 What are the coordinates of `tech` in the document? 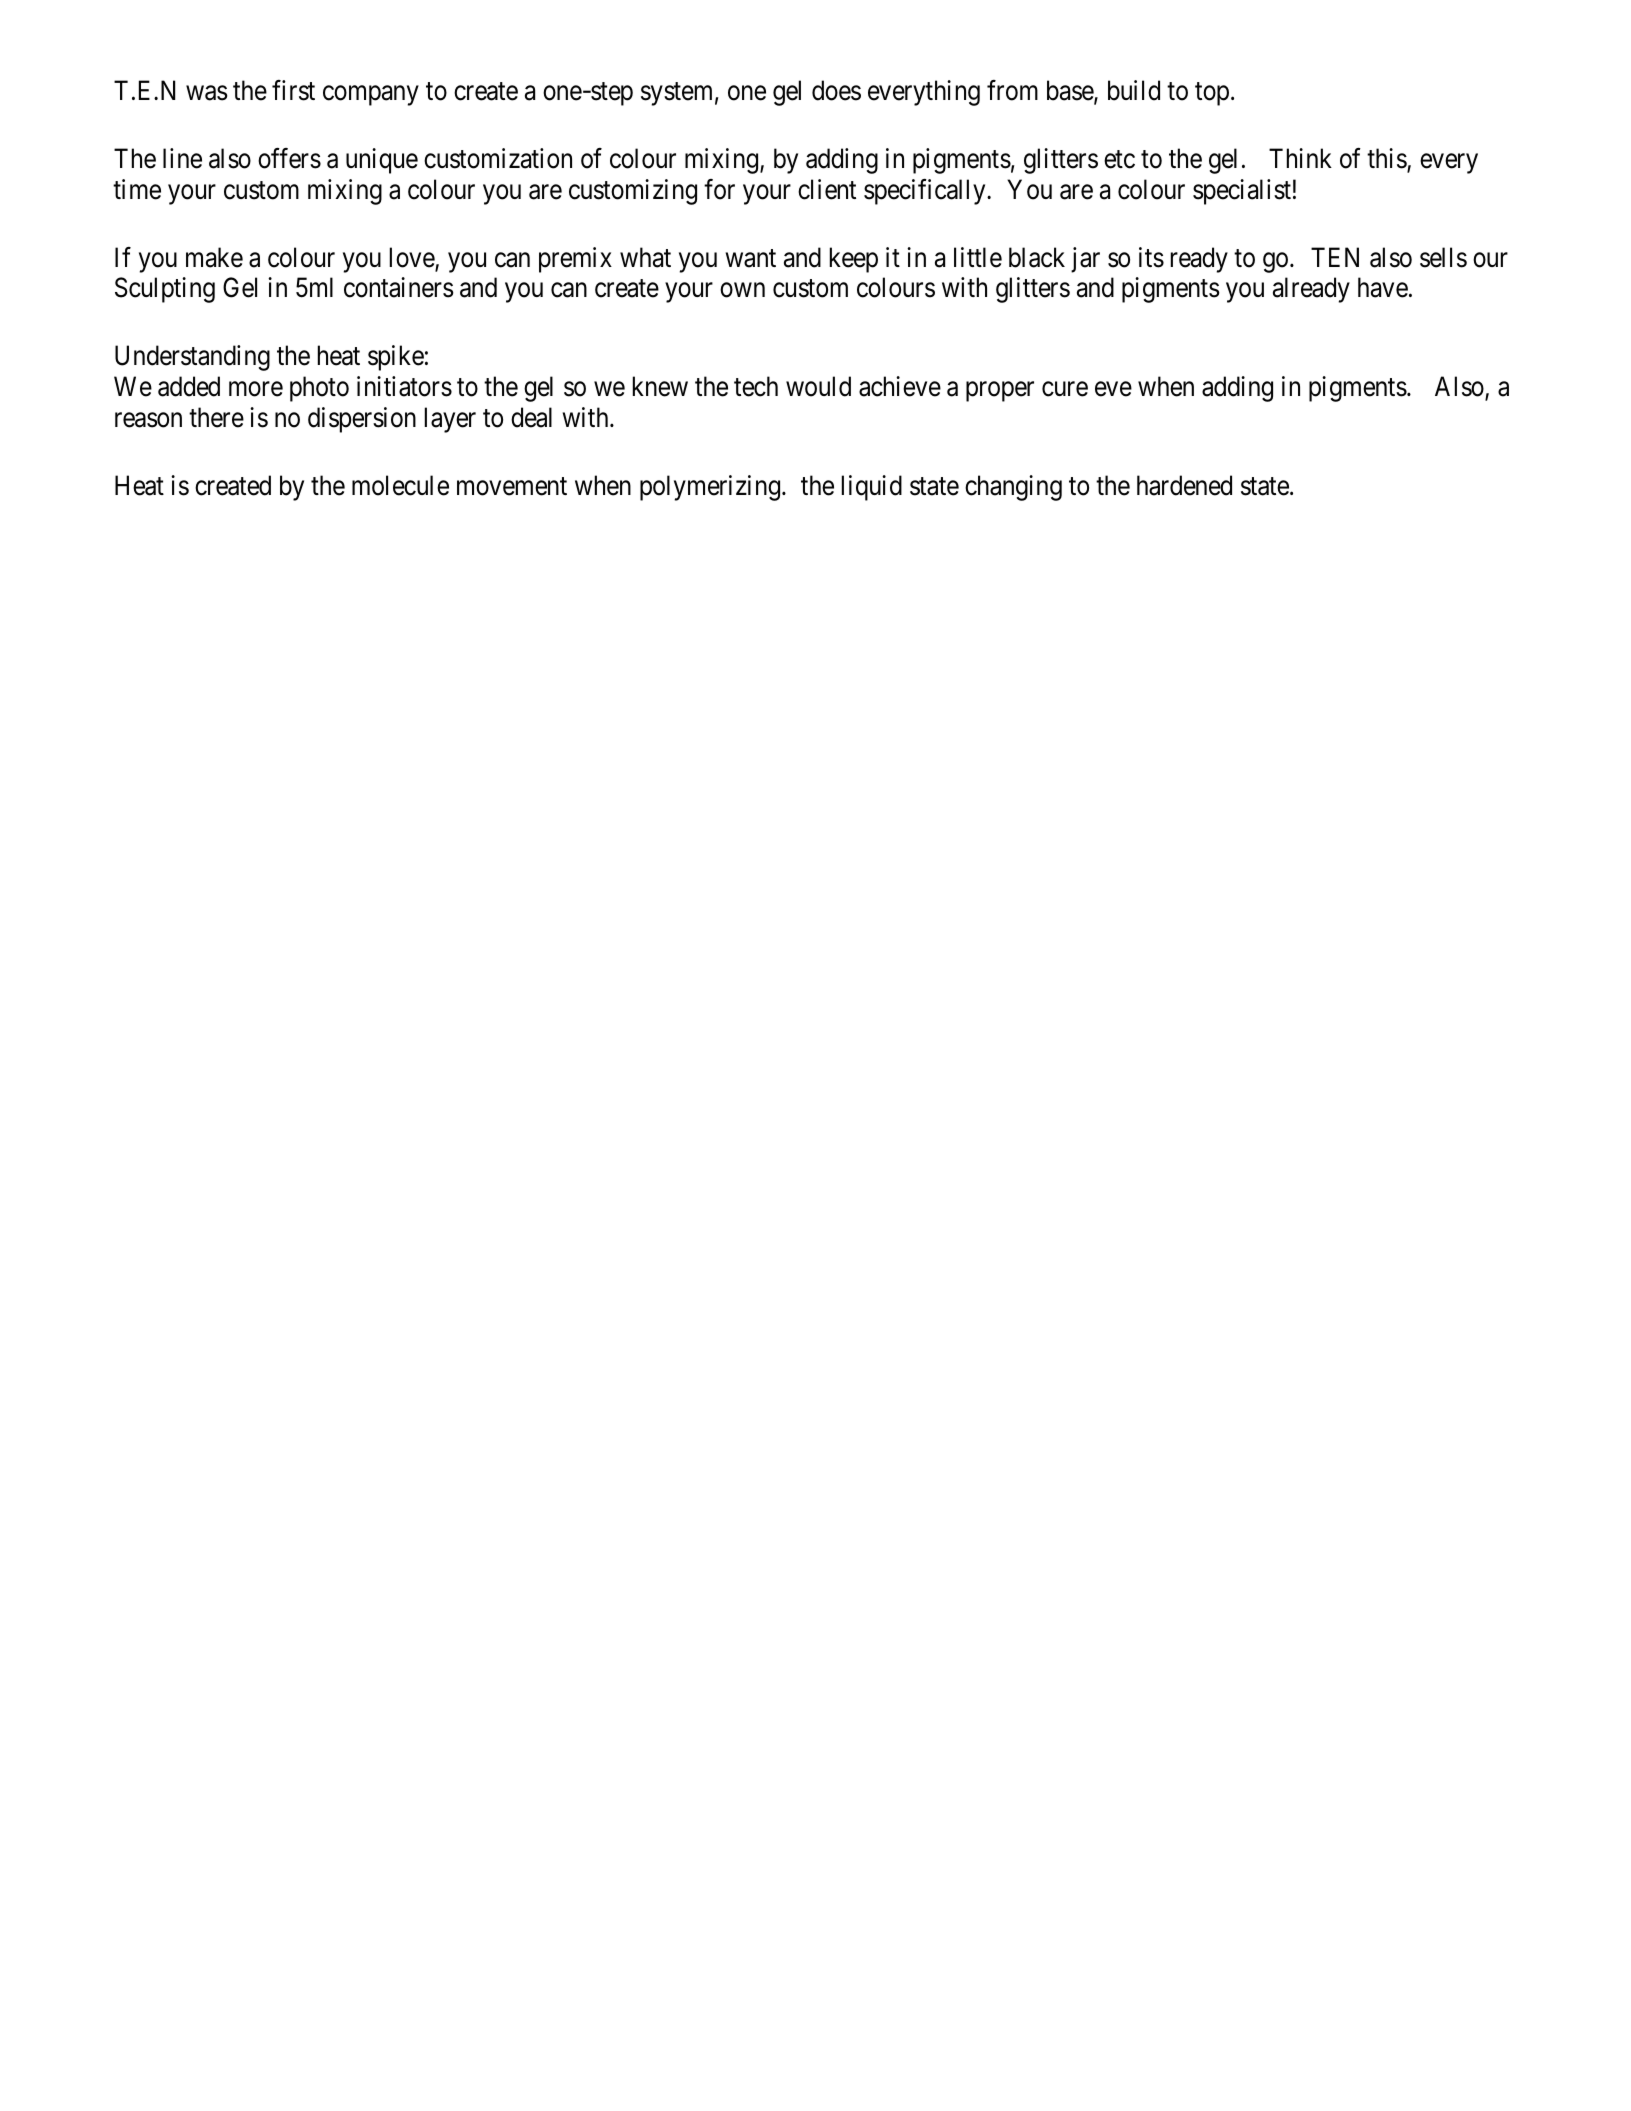 It's located at (756, 386).
